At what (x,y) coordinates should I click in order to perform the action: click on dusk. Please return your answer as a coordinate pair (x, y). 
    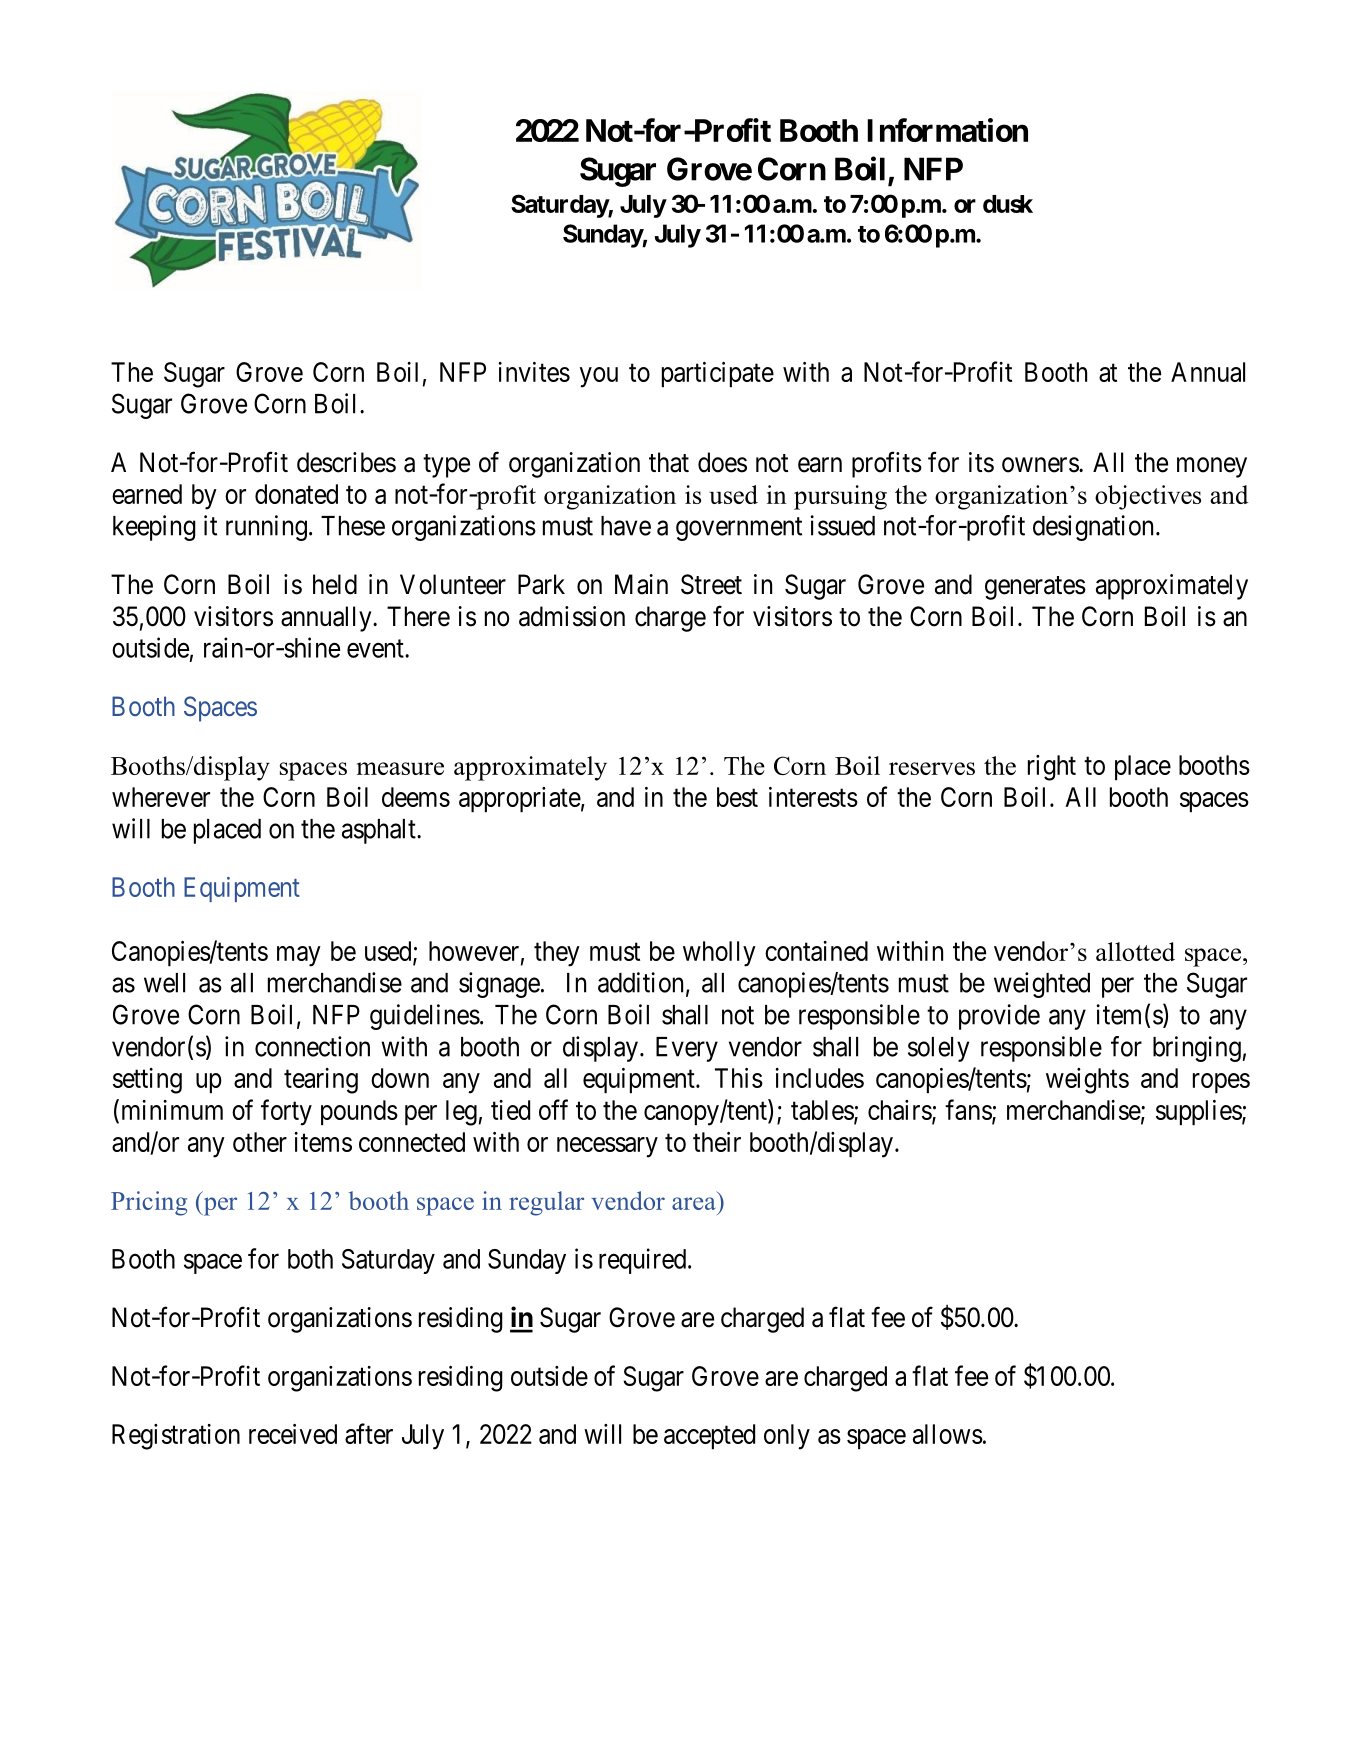
    Looking at the image, I should click on (1008, 204).
